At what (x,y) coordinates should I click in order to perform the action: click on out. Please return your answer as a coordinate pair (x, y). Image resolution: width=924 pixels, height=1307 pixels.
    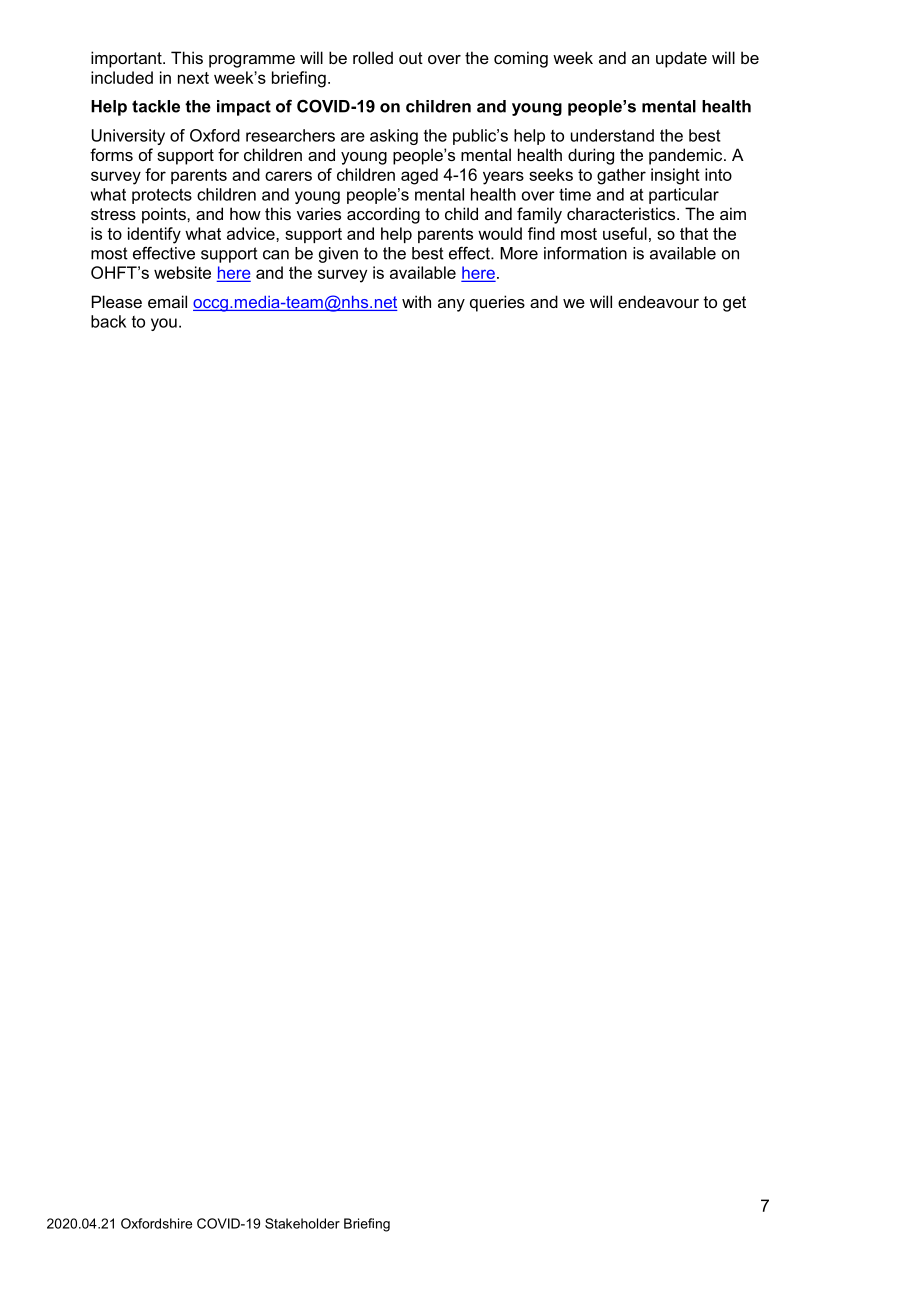
    Looking at the image, I should click on (411, 58).
